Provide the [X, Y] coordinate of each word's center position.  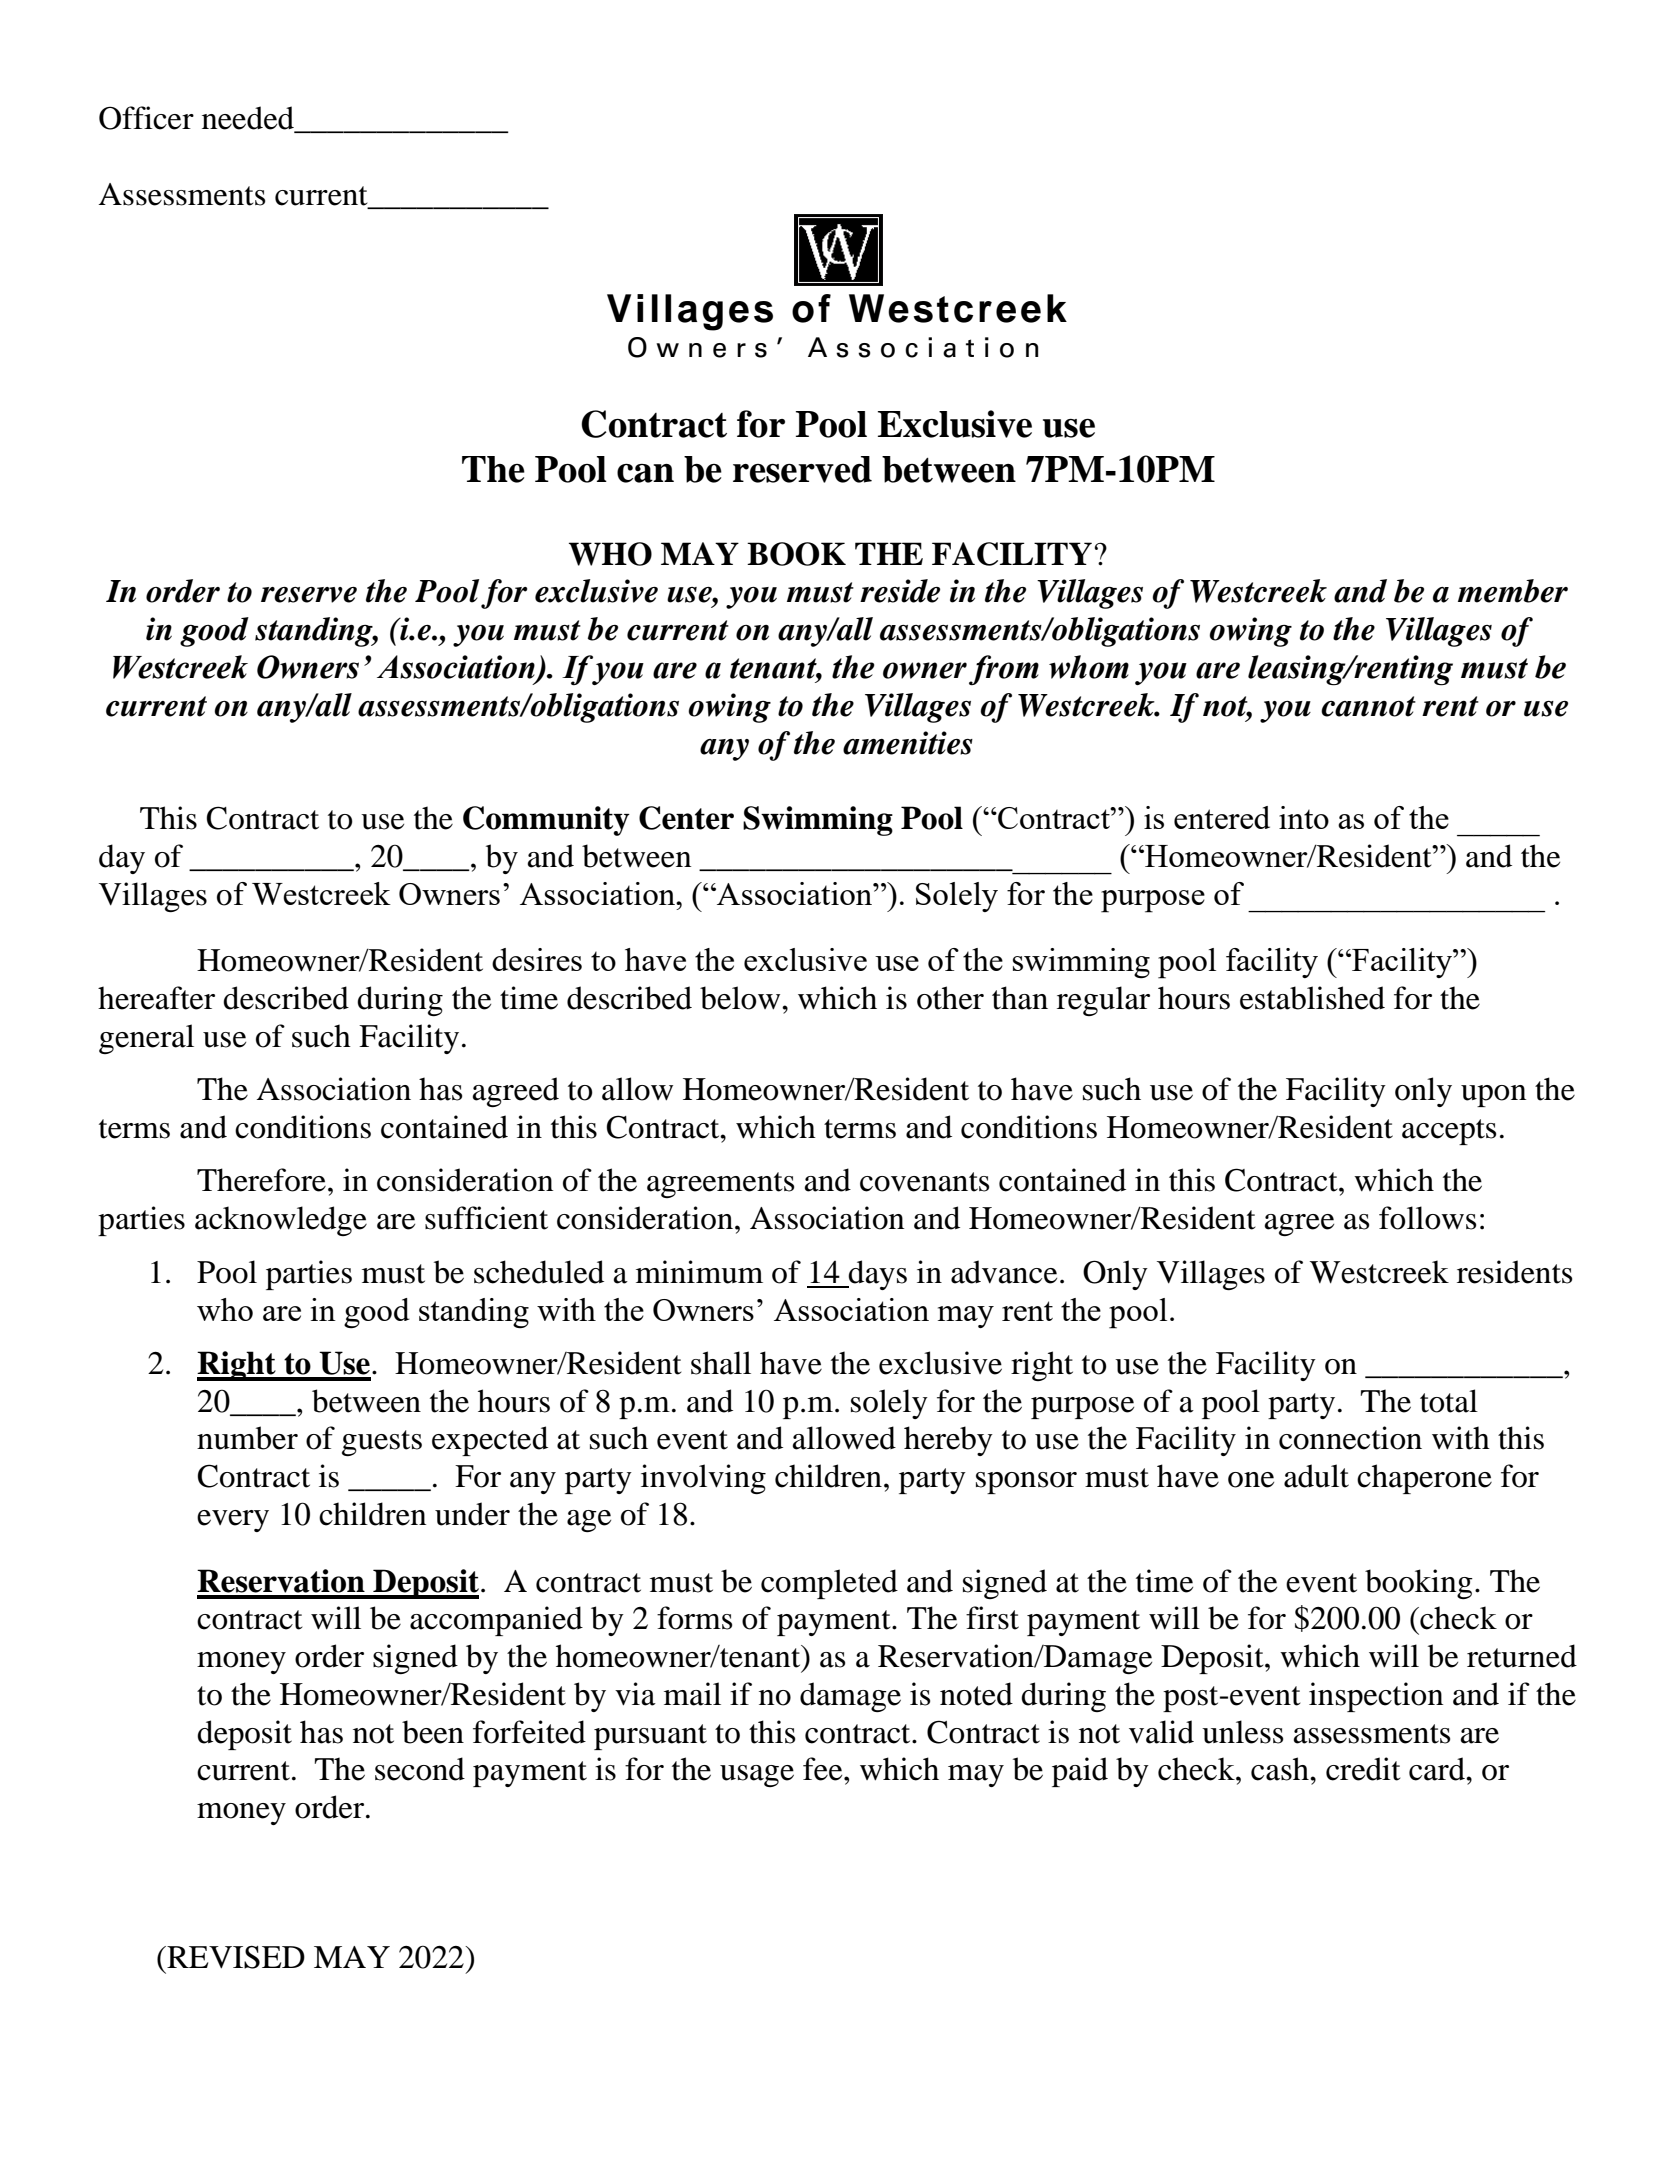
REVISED [235, 1957]
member [1513, 591]
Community [546, 821]
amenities [908, 743]
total [1449, 1401]
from [1004, 670]
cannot [1368, 706]
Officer [146, 118]
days [877, 1275]
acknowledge [281, 1221]
